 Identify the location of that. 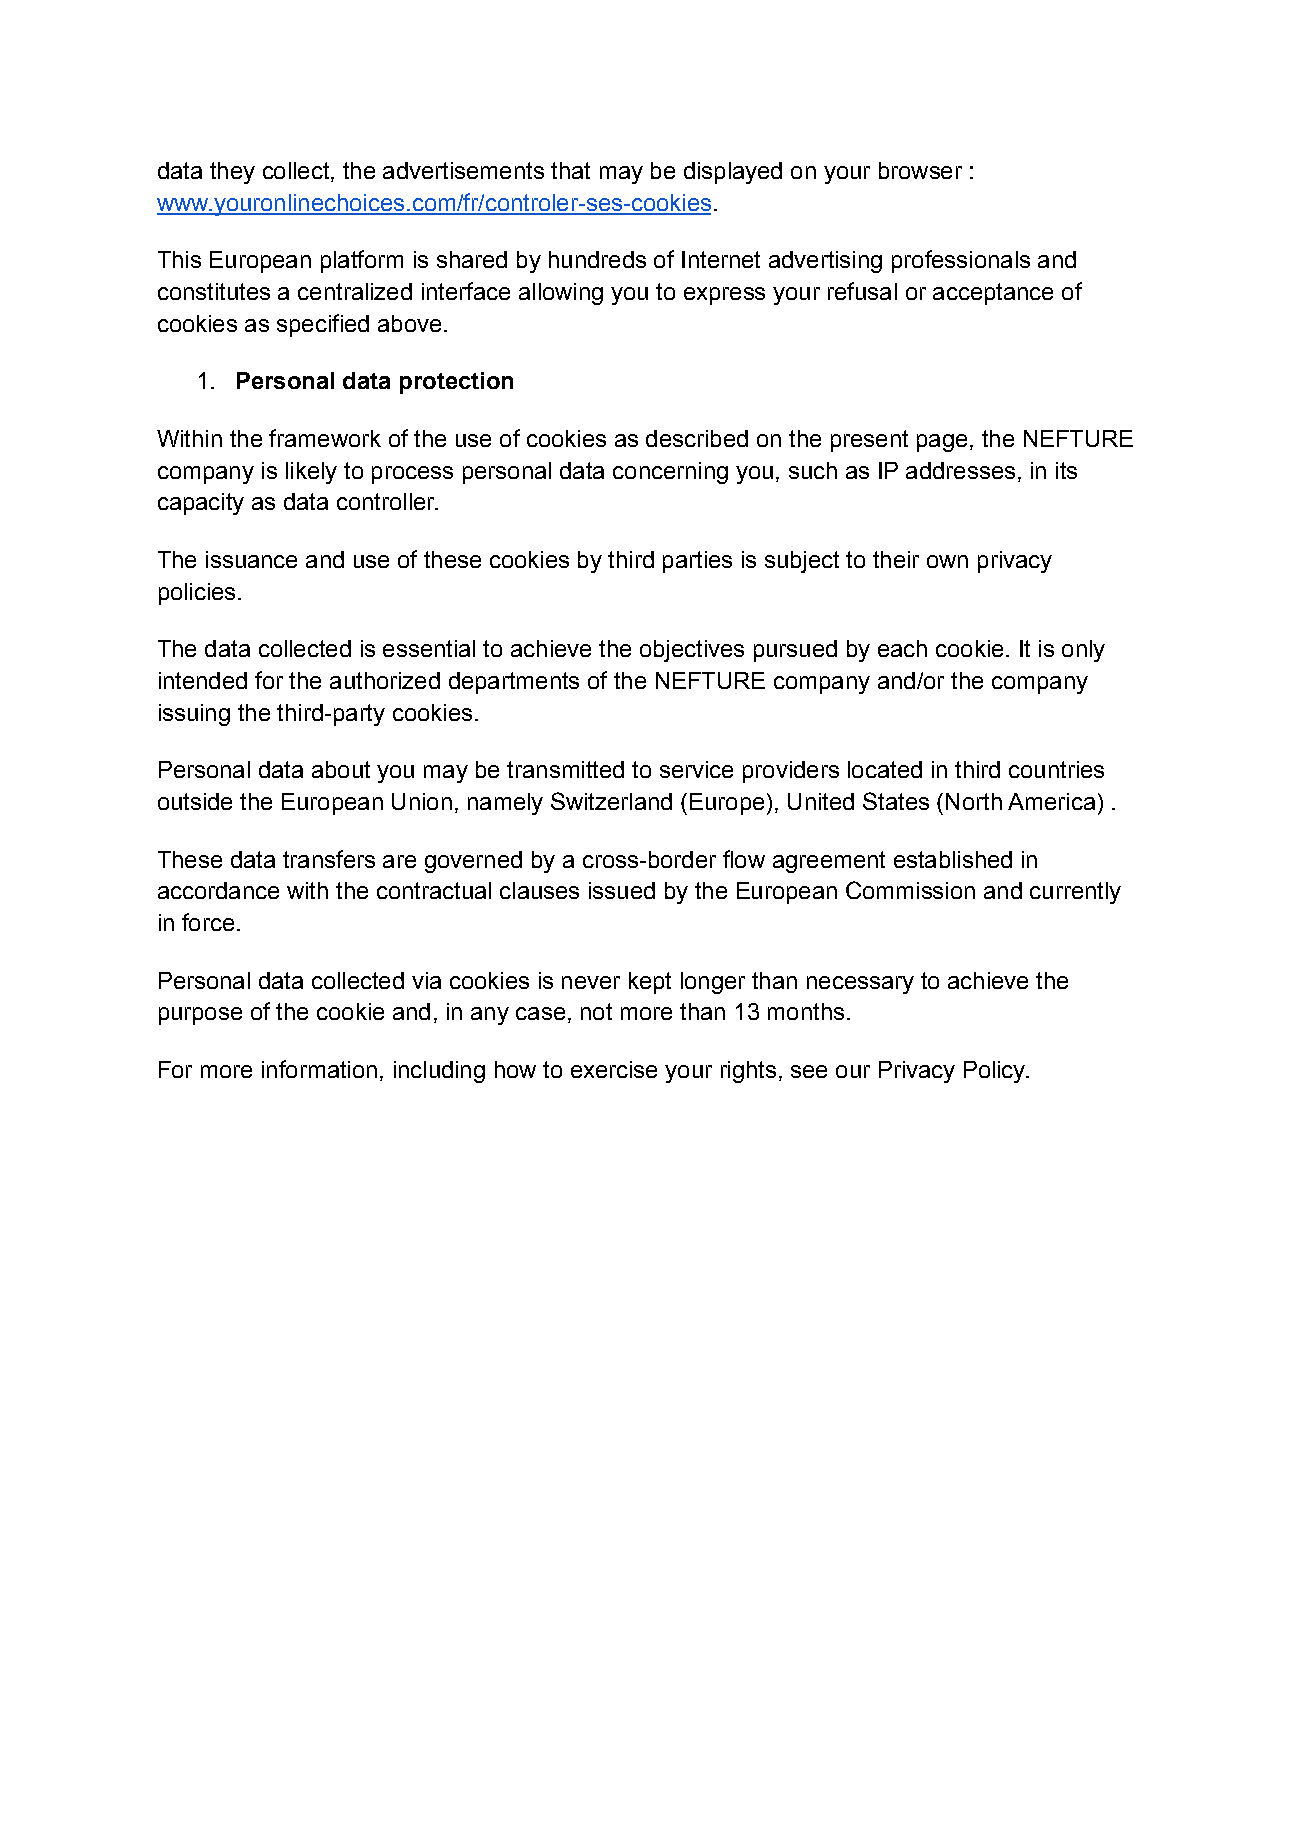
(570, 170).
